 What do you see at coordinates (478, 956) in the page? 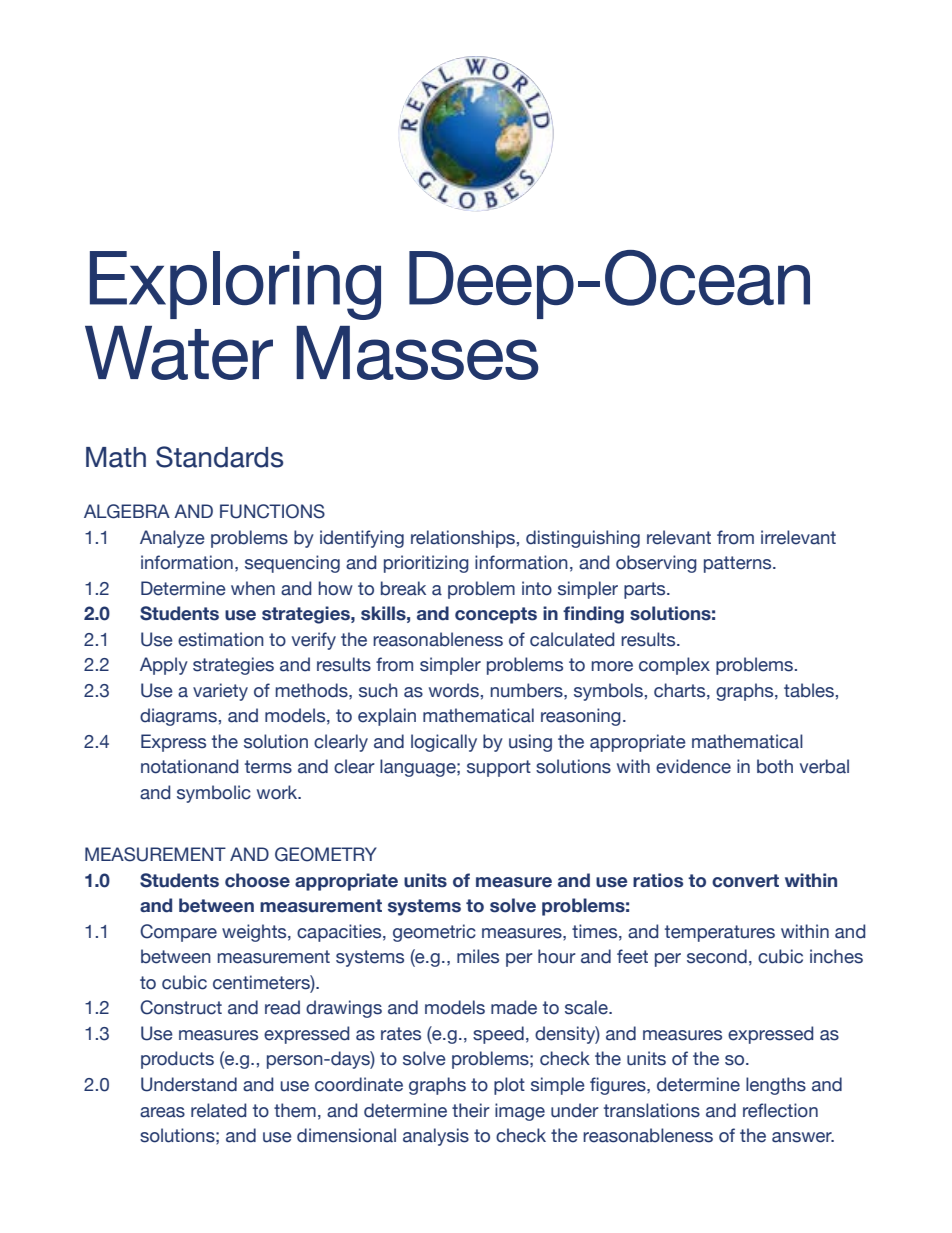
I see `miles` at bounding box center [478, 956].
